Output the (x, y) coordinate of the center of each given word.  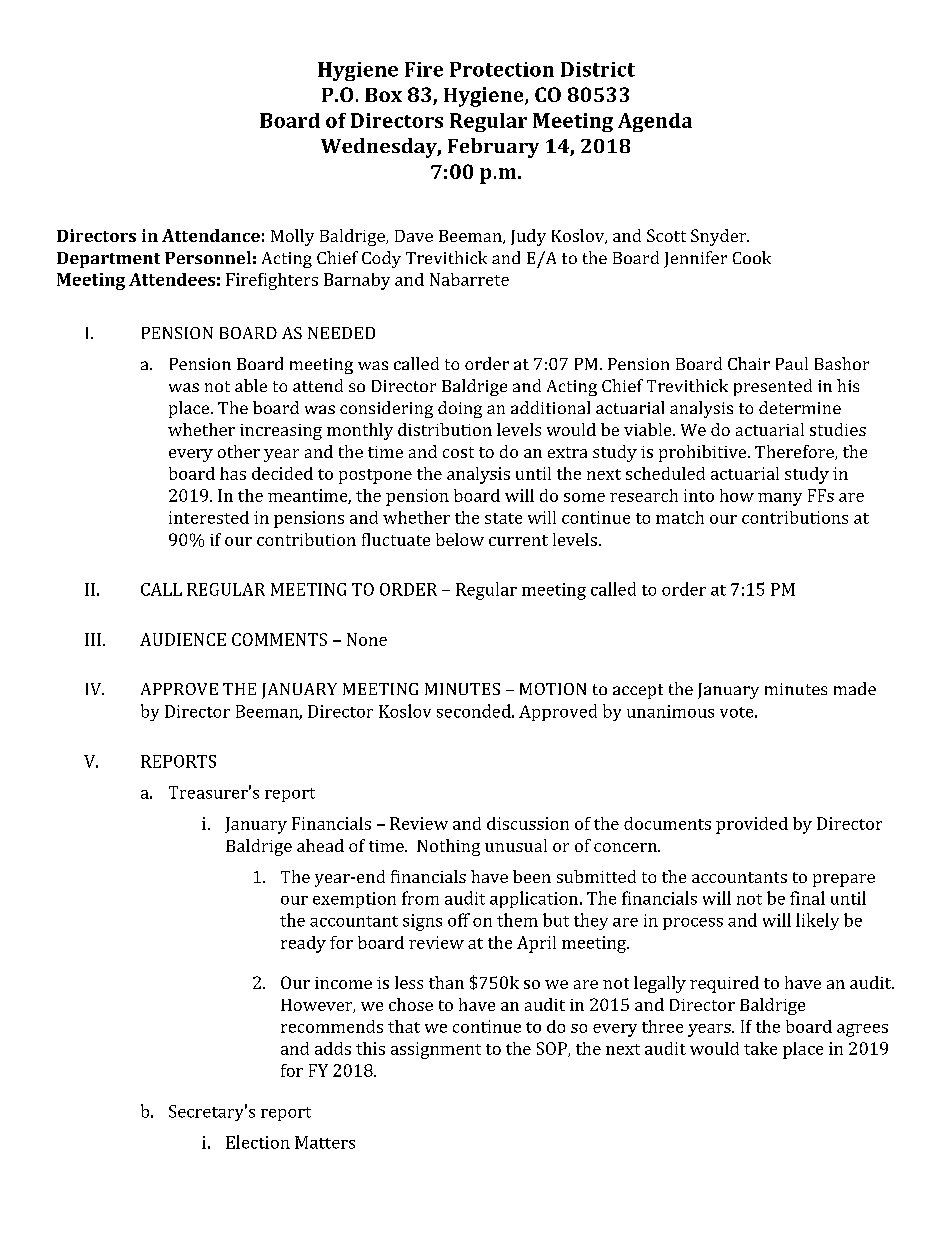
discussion (528, 823)
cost (458, 452)
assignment (436, 1050)
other (239, 451)
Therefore (795, 452)
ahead (320, 845)
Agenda (655, 122)
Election (258, 1142)
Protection (502, 69)
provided (752, 825)
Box (383, 95)
